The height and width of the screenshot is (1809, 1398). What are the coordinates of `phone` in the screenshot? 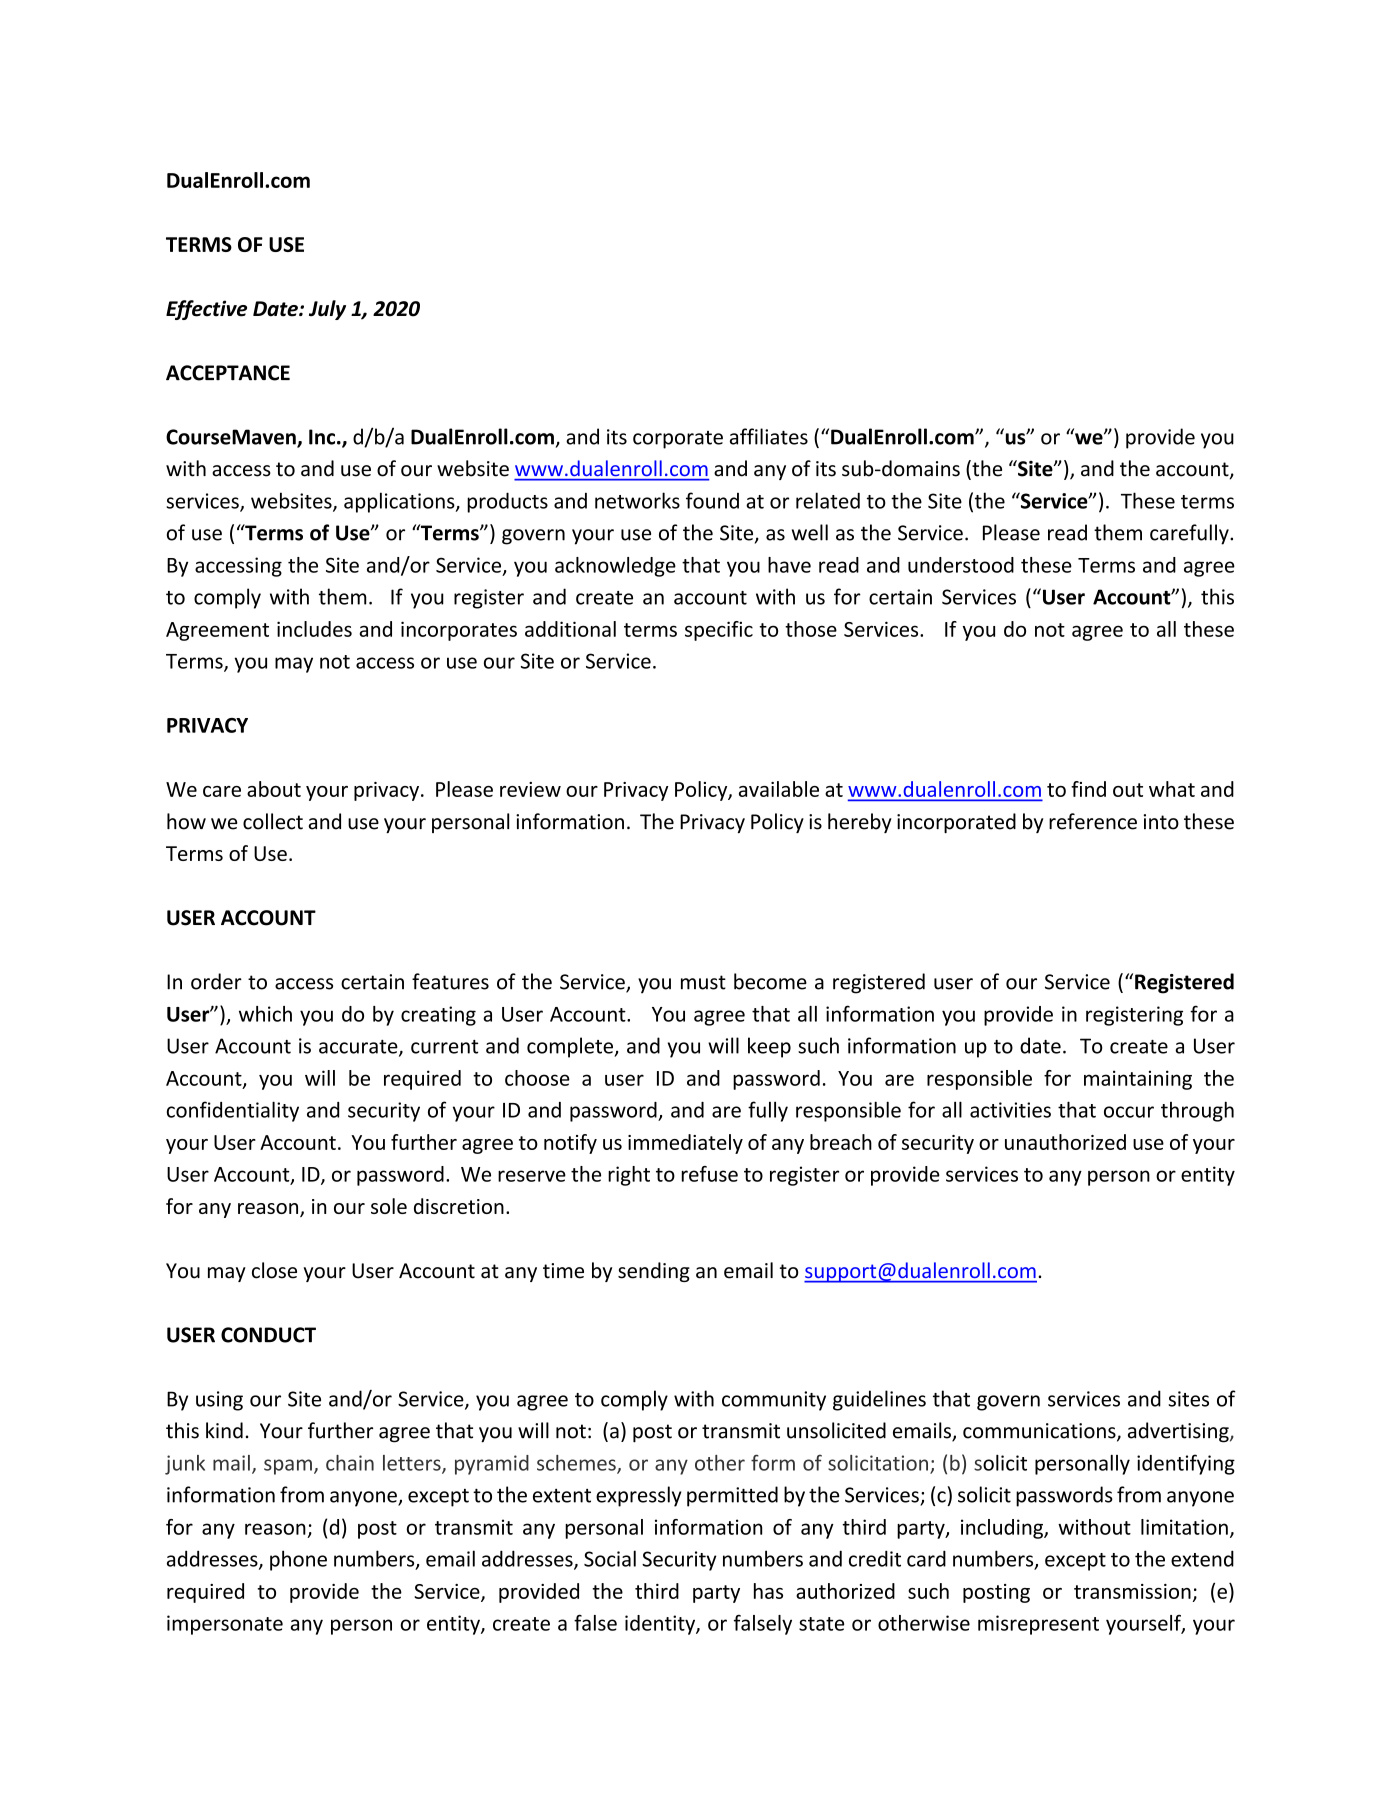 It's located at (298, 1560).
